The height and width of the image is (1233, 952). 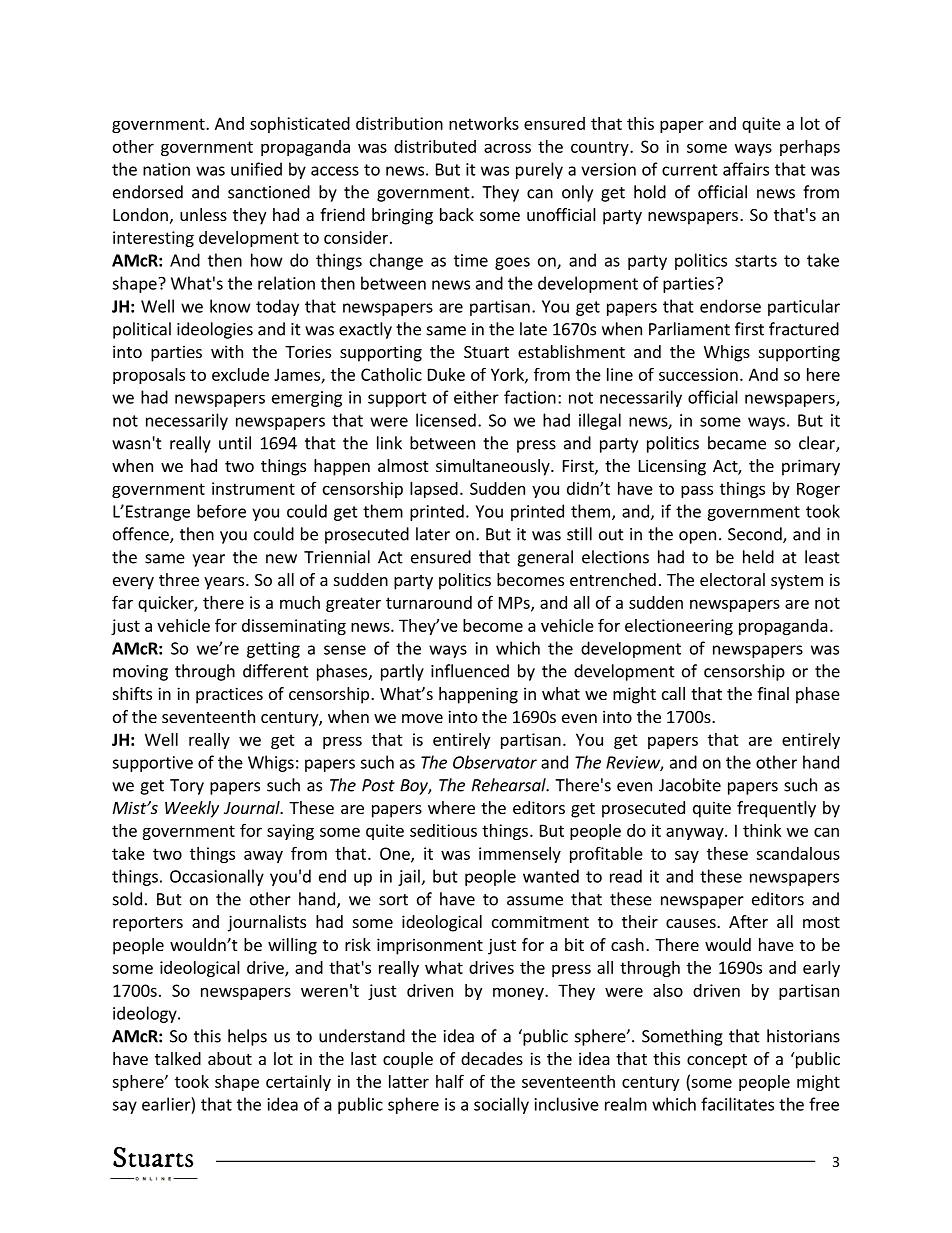 I want to click on across, so click(x=507, y=148).
